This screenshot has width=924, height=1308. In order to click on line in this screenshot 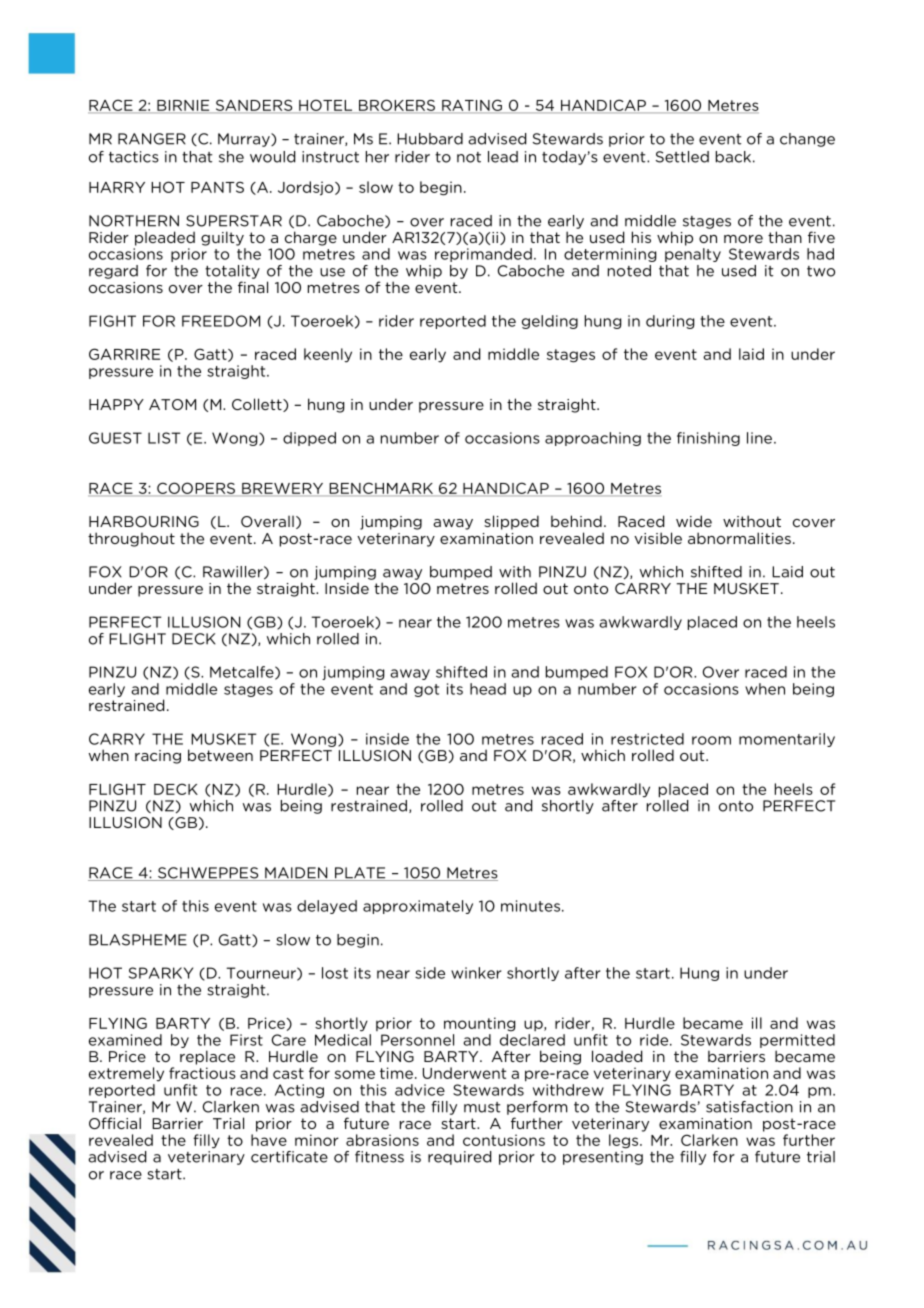, I will do `click(759, 438)`.
